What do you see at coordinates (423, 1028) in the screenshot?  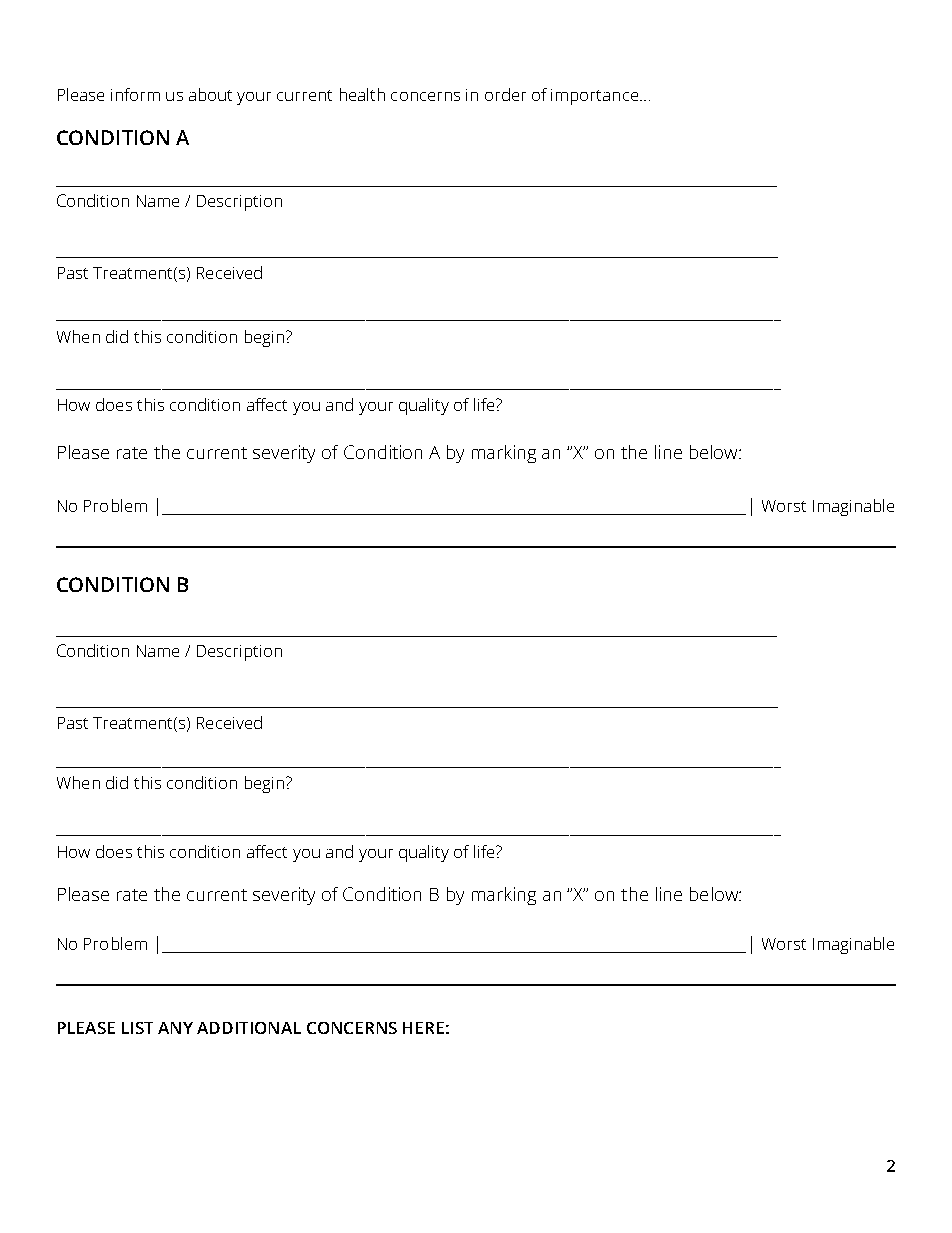 I see `HERE` at bounding box center [423, 1028].
